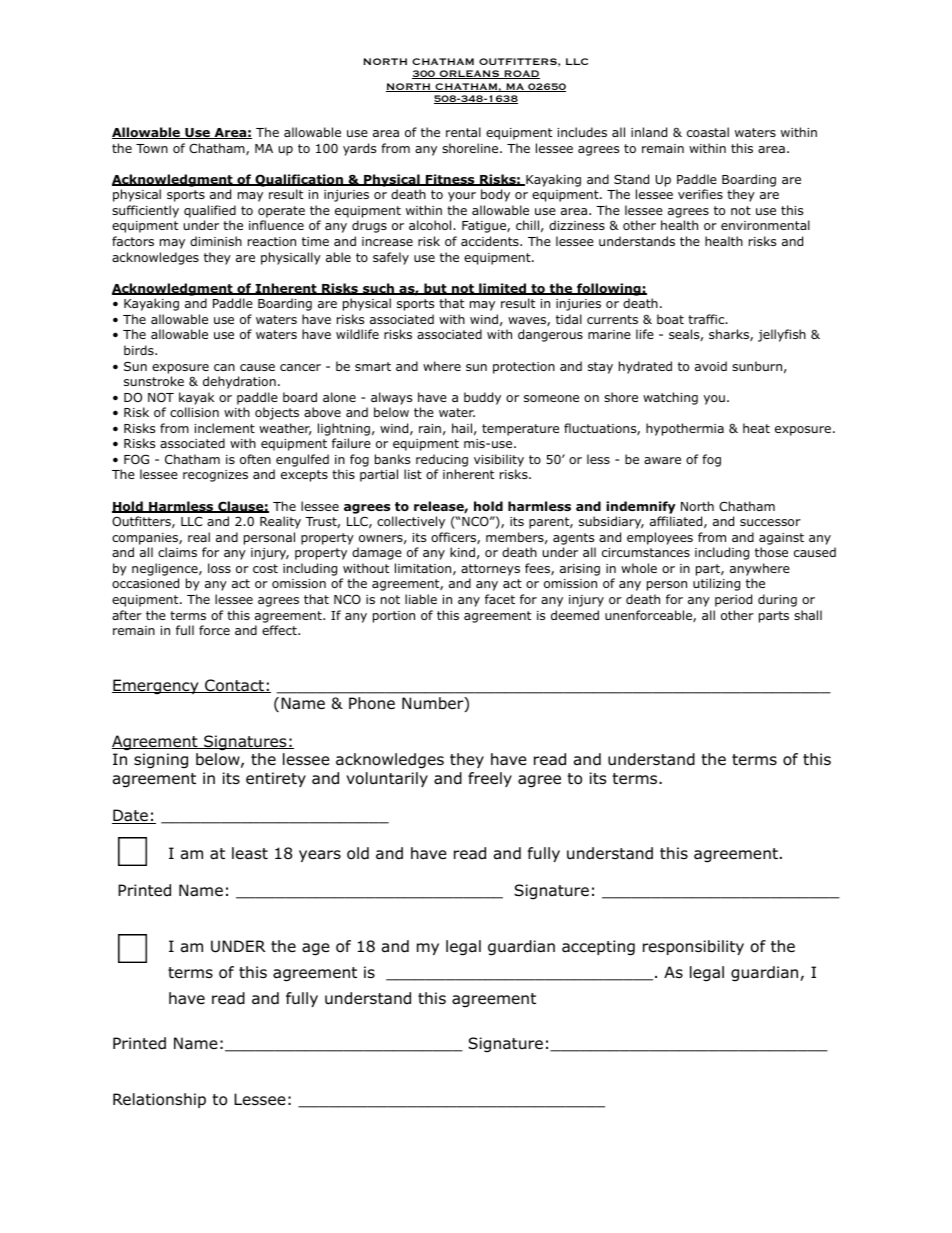 Image resolution: width=952 pixels, height=1233 pixels. What do you see at coordinates (239, 382) in the screenshot?
I see `dehydration` at bounding box center [239, 382].
